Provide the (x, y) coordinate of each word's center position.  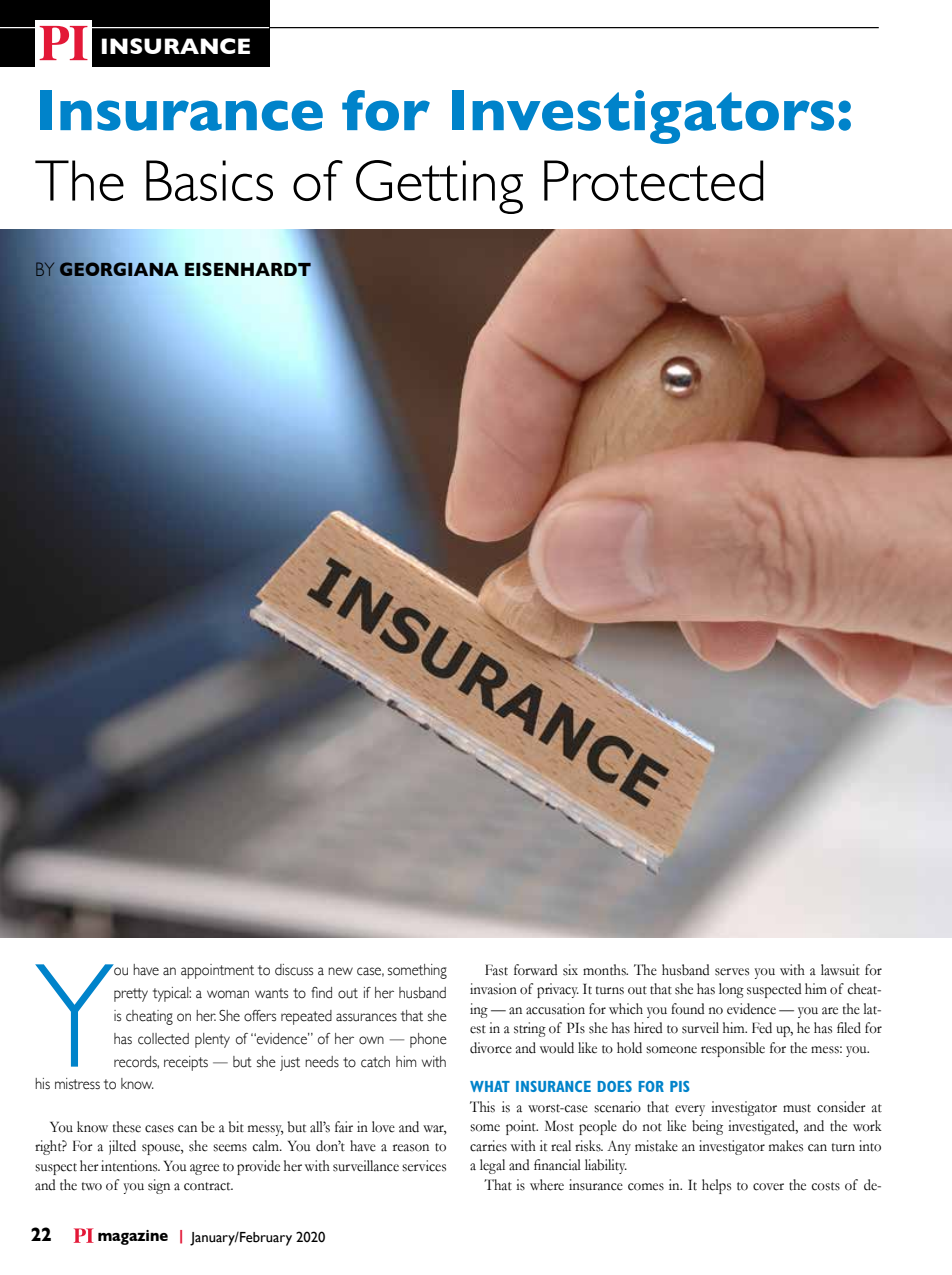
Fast (496, 970)
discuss (294, 970)
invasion (493, 989)
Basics (209, 180)
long (731, 990)
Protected (654, 180)
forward (535, 970)
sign (159, 1186)
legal (492, 1166)
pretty (131, 995)
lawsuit (840, 970)
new (340, 971)
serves (732, 972)
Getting (439, 187)
